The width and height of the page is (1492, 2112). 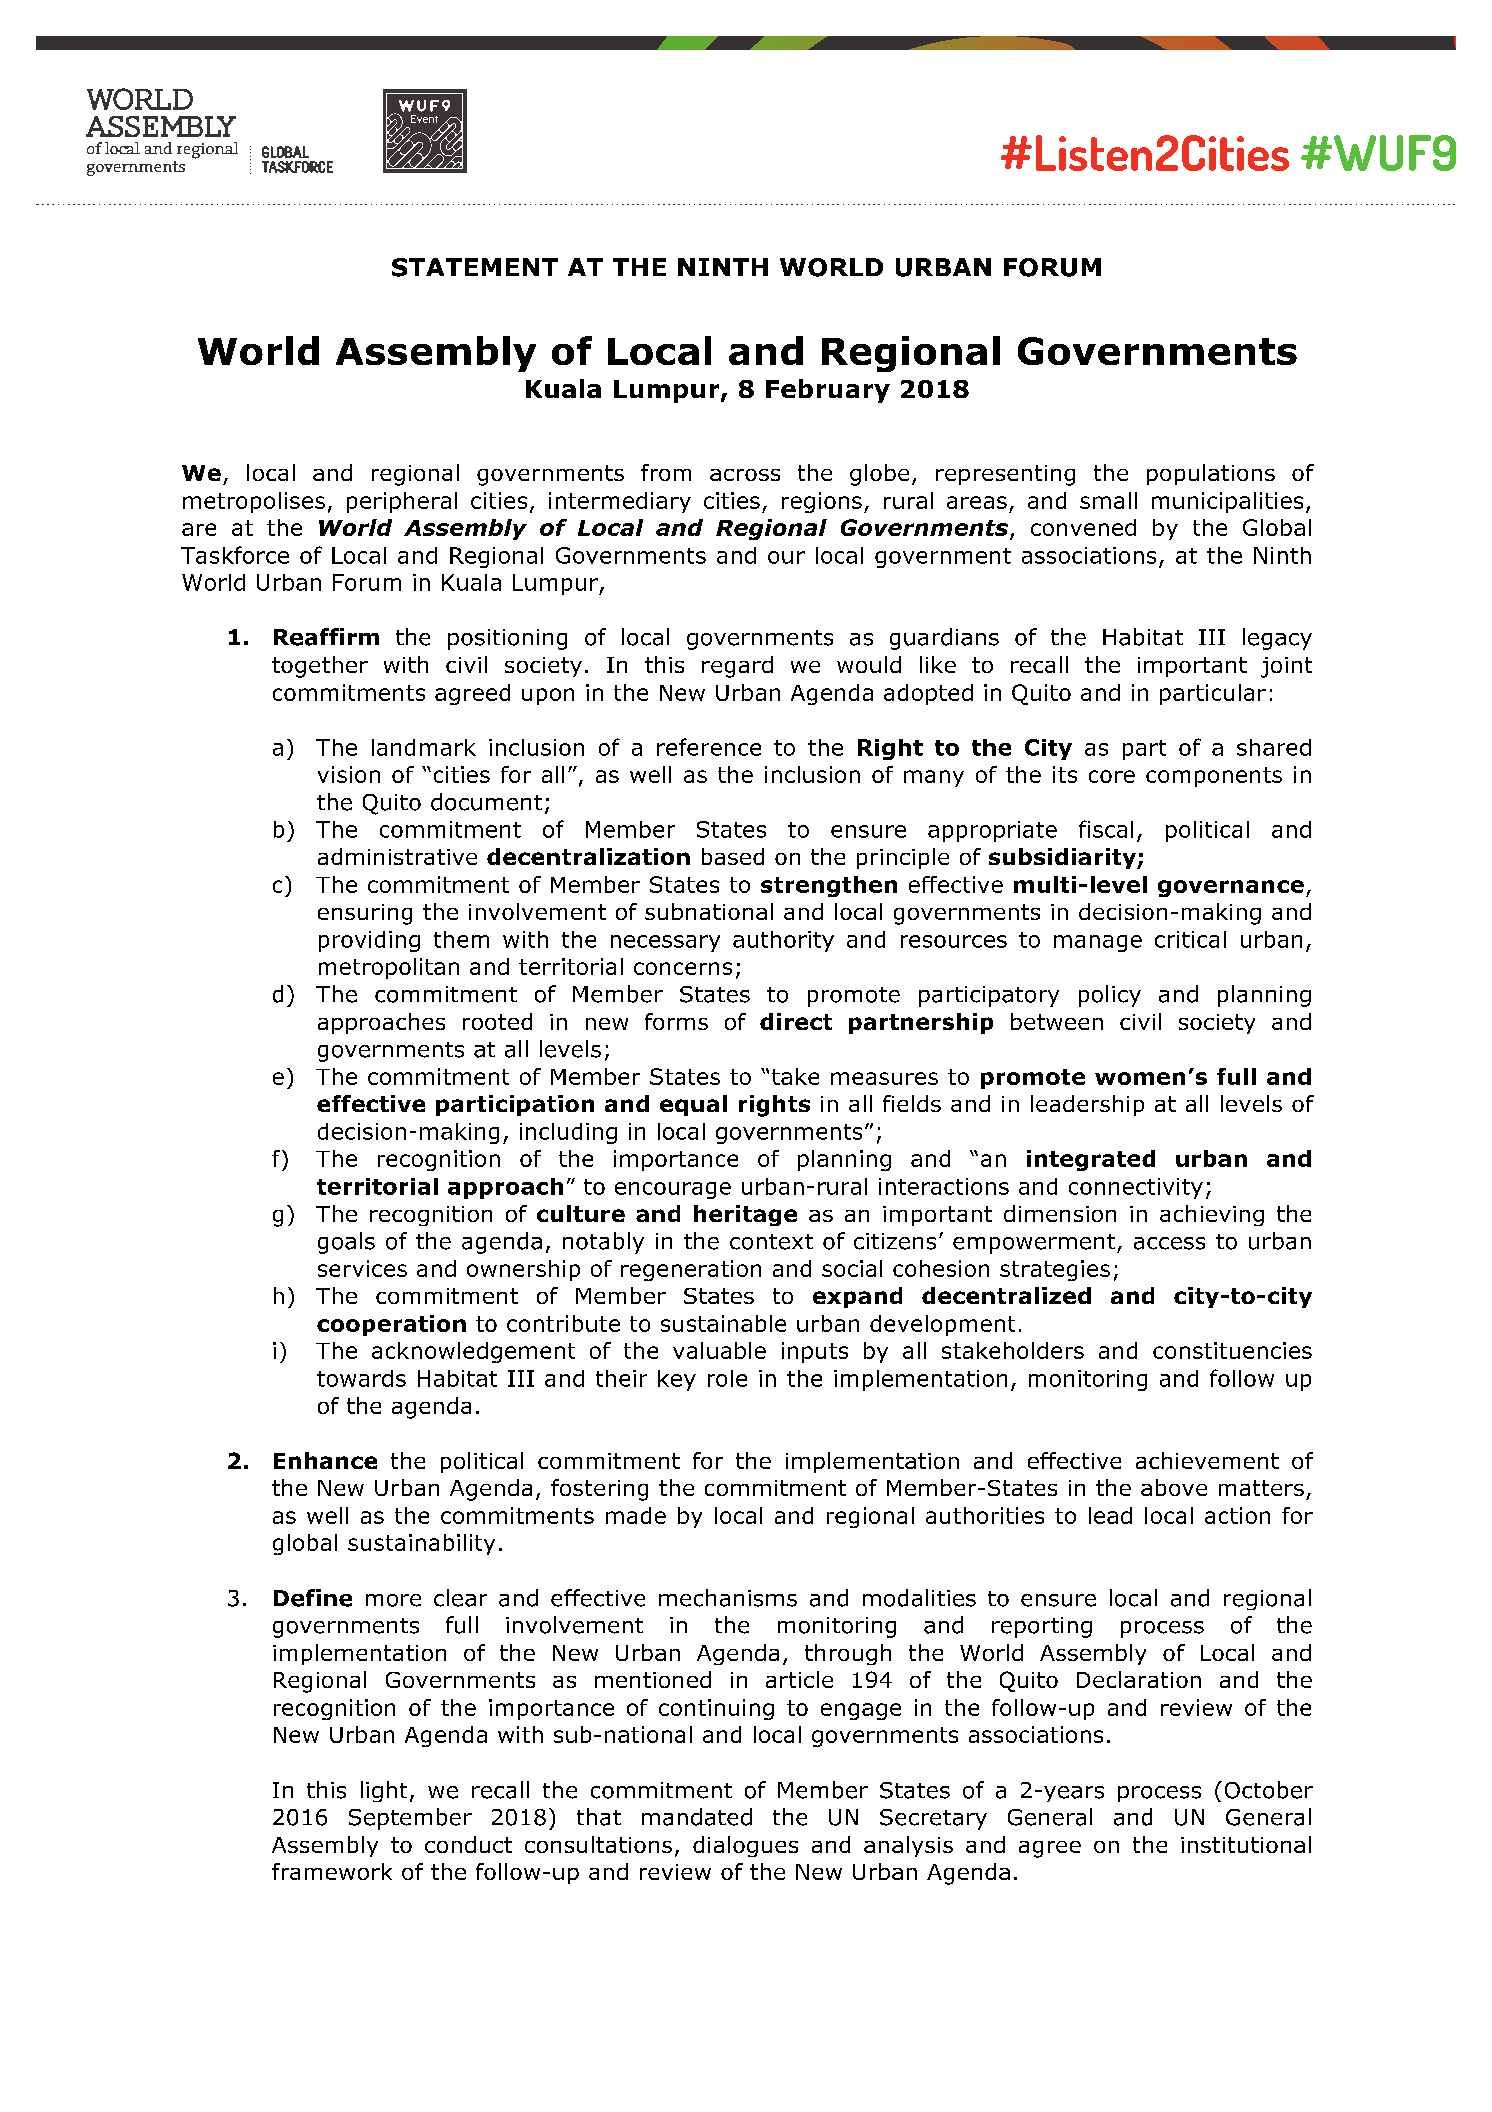 I want to click on fiscal, so click(x=1106, y=829).
